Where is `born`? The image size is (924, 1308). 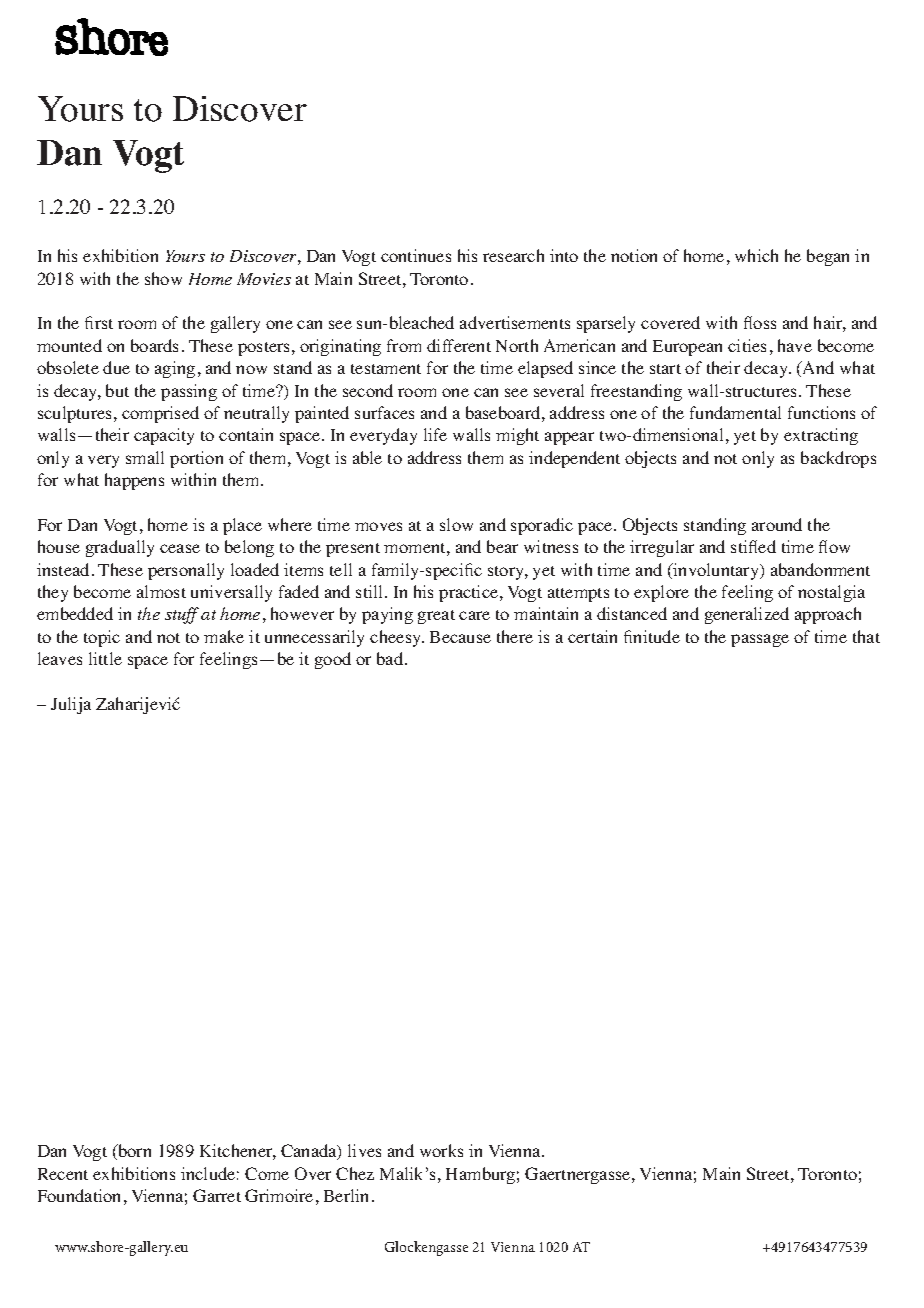
born is located at coordinates (133, 1152).
